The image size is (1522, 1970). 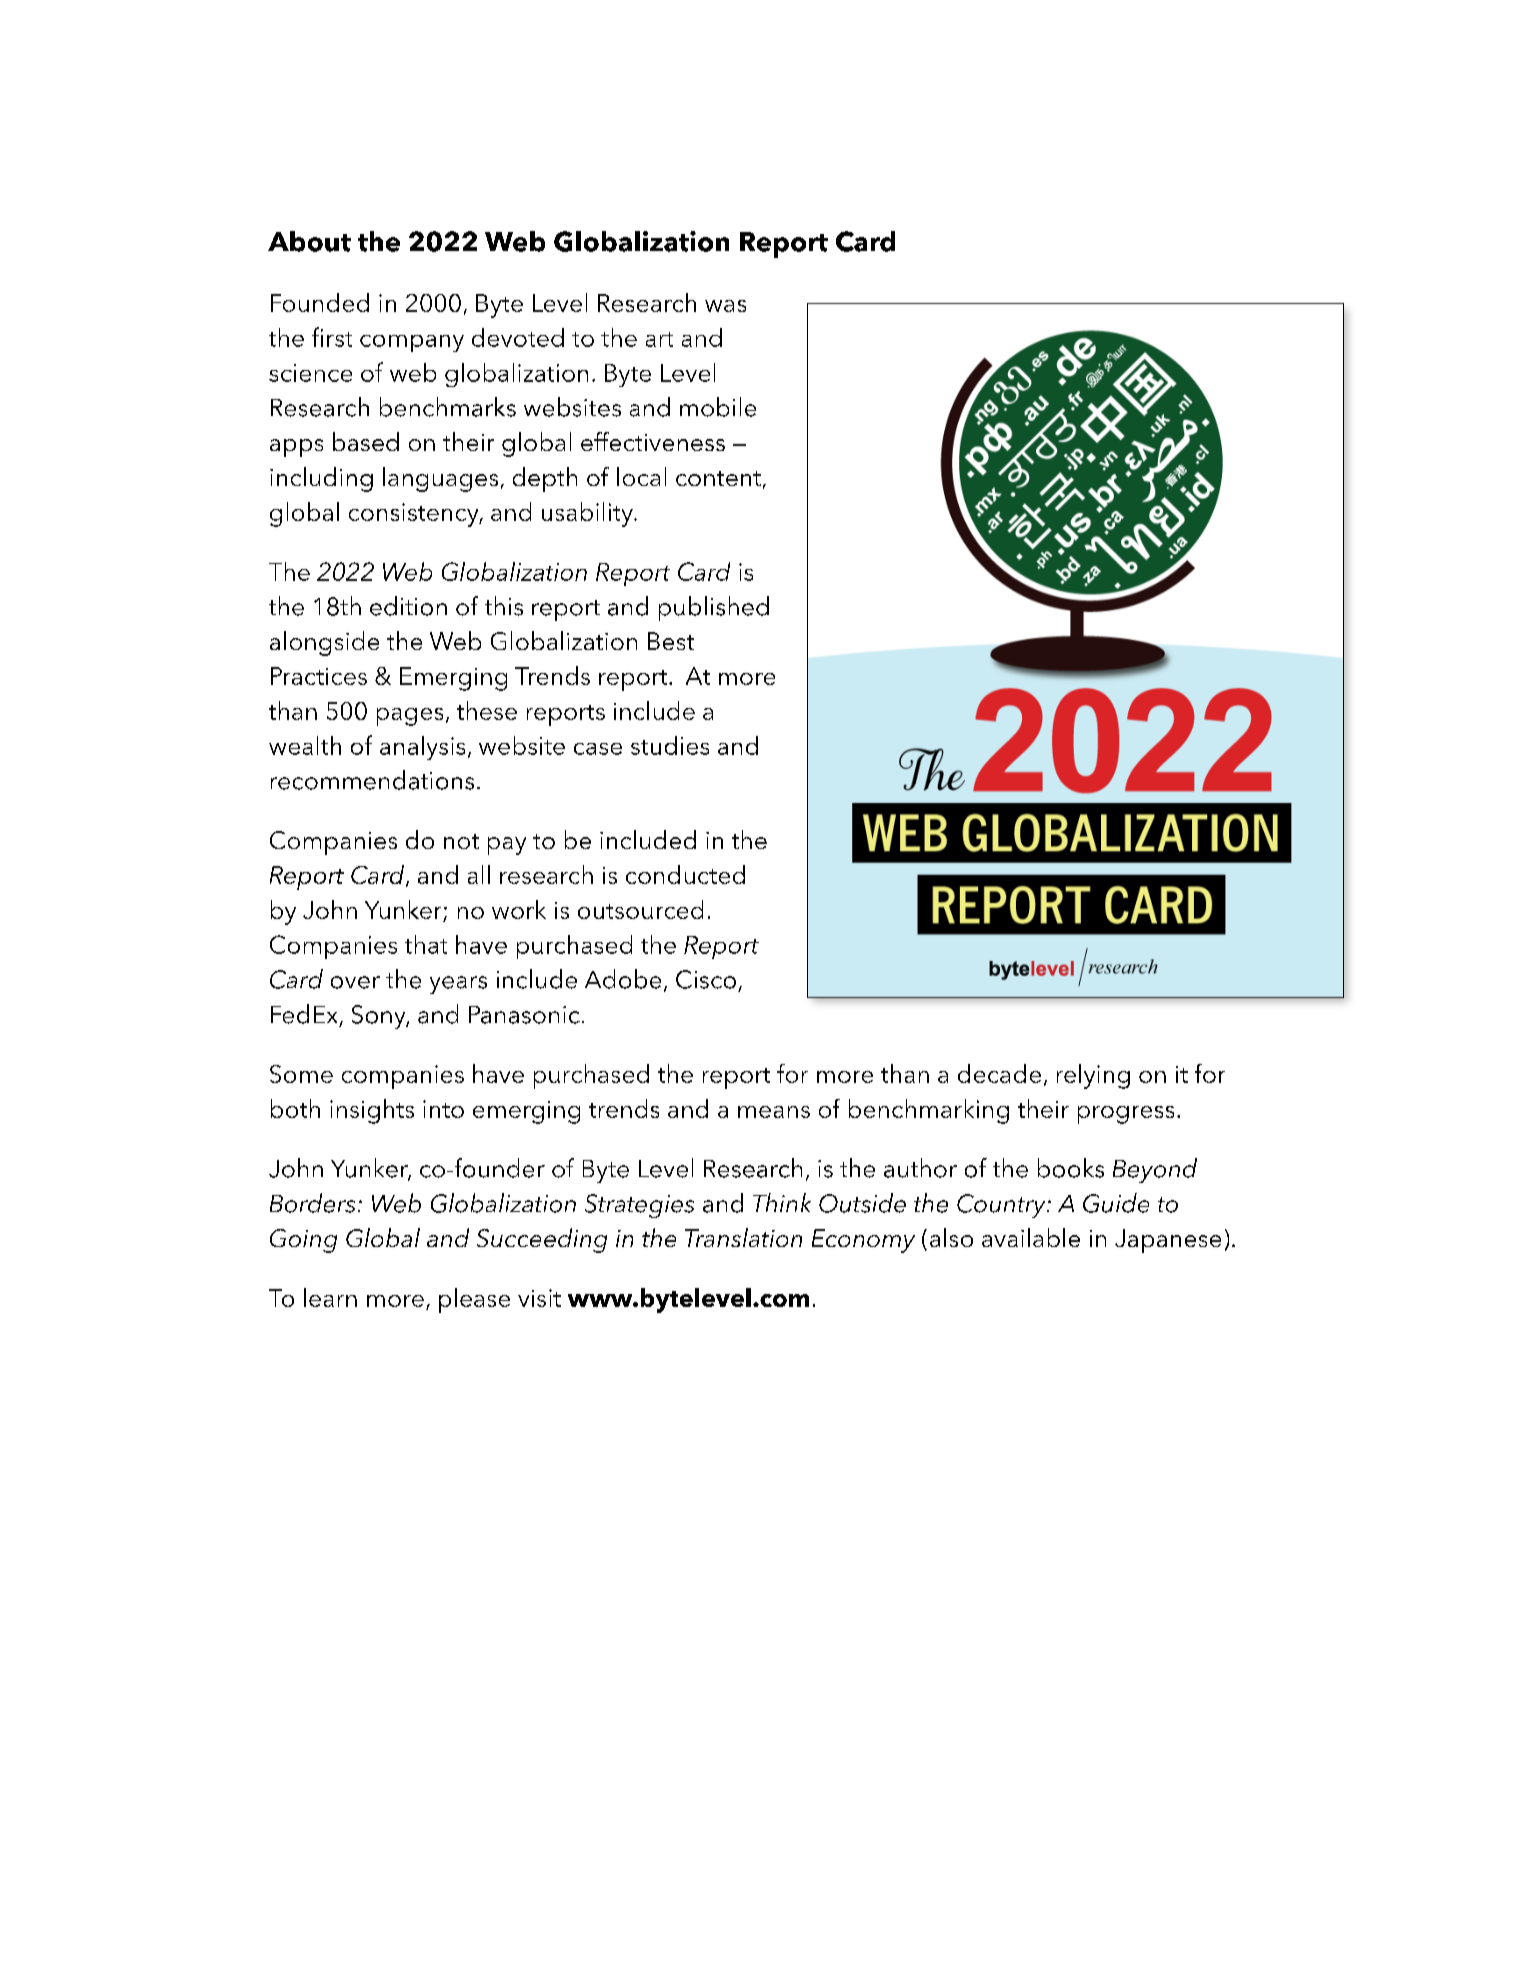 What do you see at coordinates (320, 302) in the image?
I see `Founded` at bounding box center [320, 302].
